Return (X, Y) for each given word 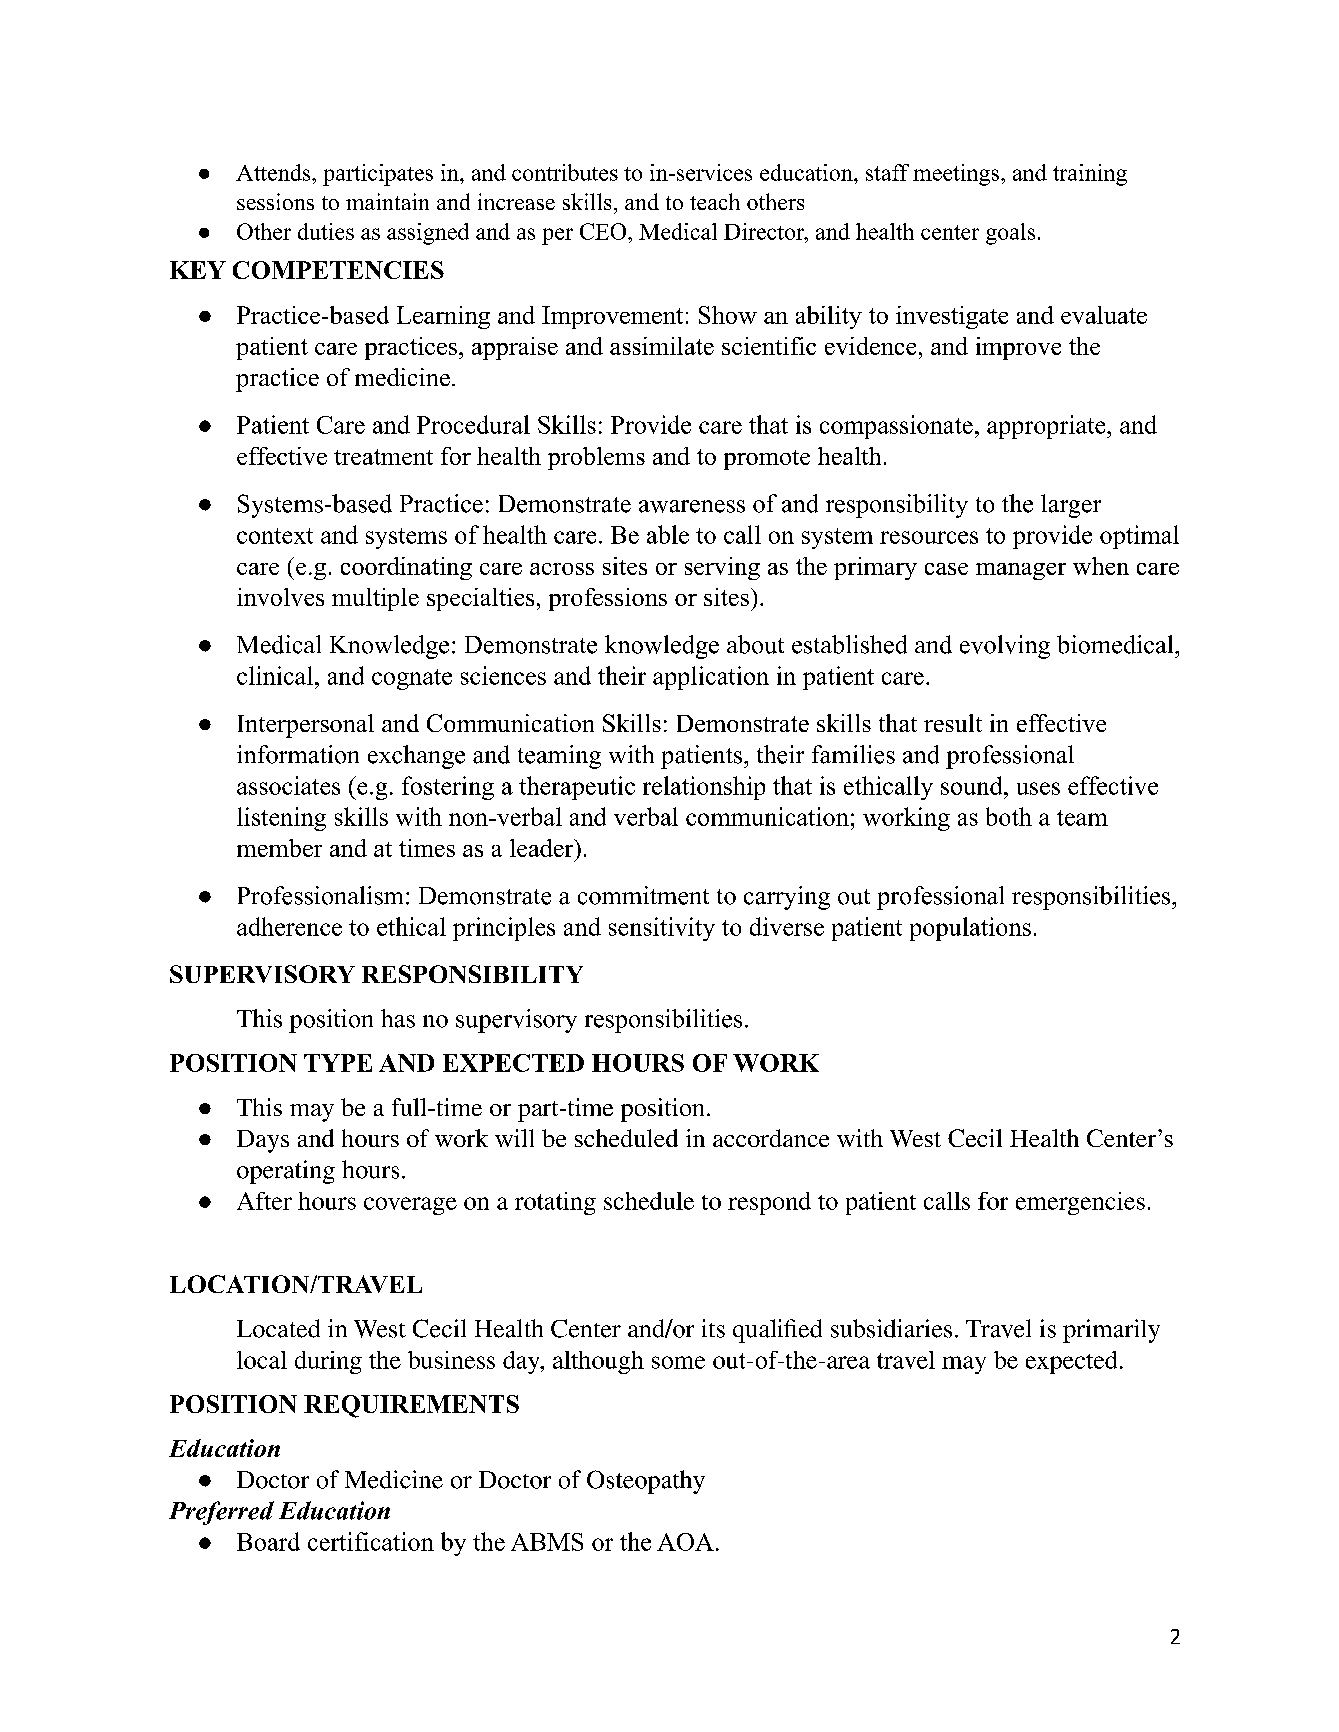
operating (286, 1172)
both (1009, 816)
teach (715, 201)
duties (326, 231)
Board (268, 1541)
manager (1021, 571)
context (275, 536)
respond (769, 1203)
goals (1010, 234)
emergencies (1080, 1203)
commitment (643, 895)
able (668, 534)
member (279, 848)
